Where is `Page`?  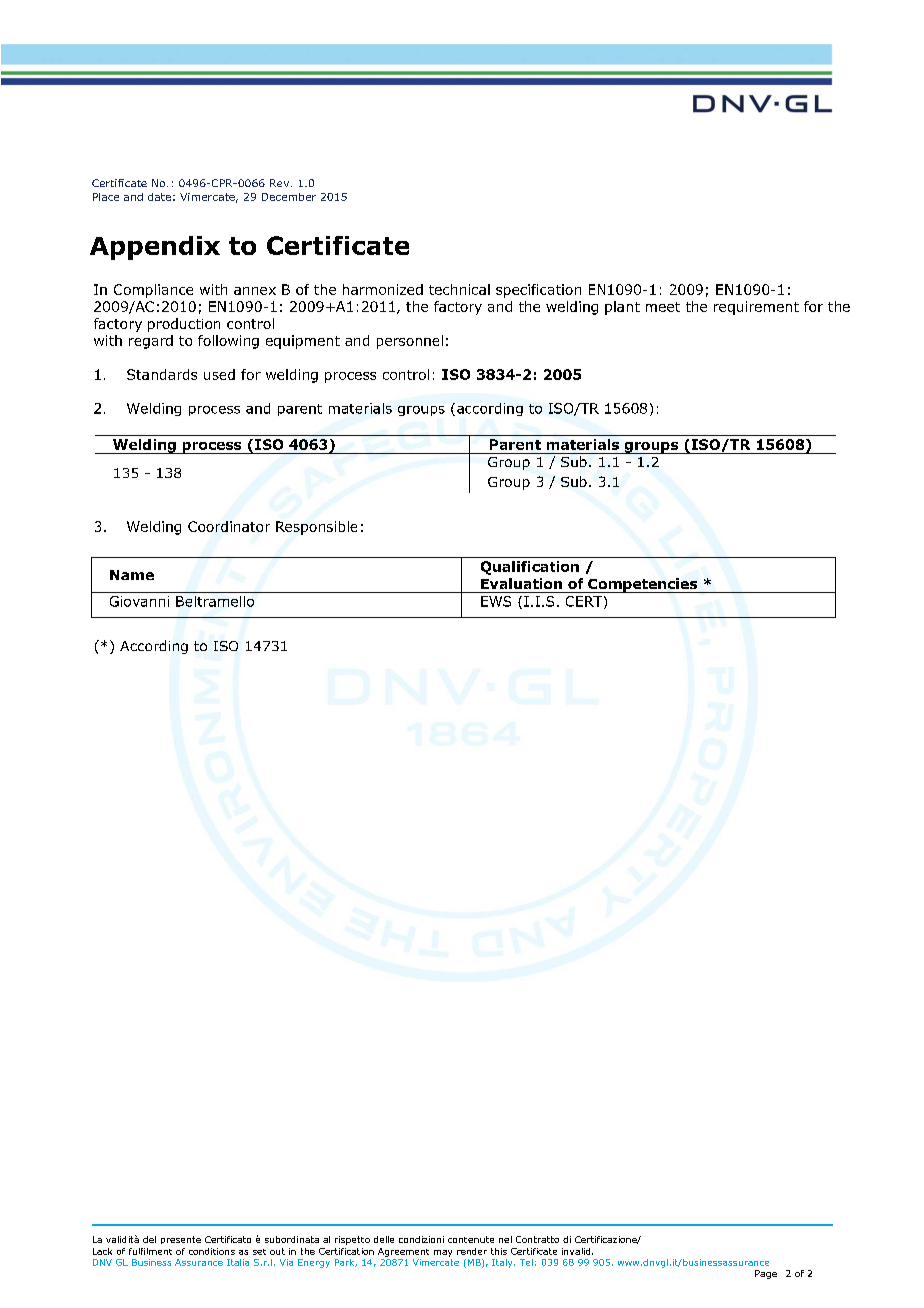 Page is located at coordinates (766, 1274).
